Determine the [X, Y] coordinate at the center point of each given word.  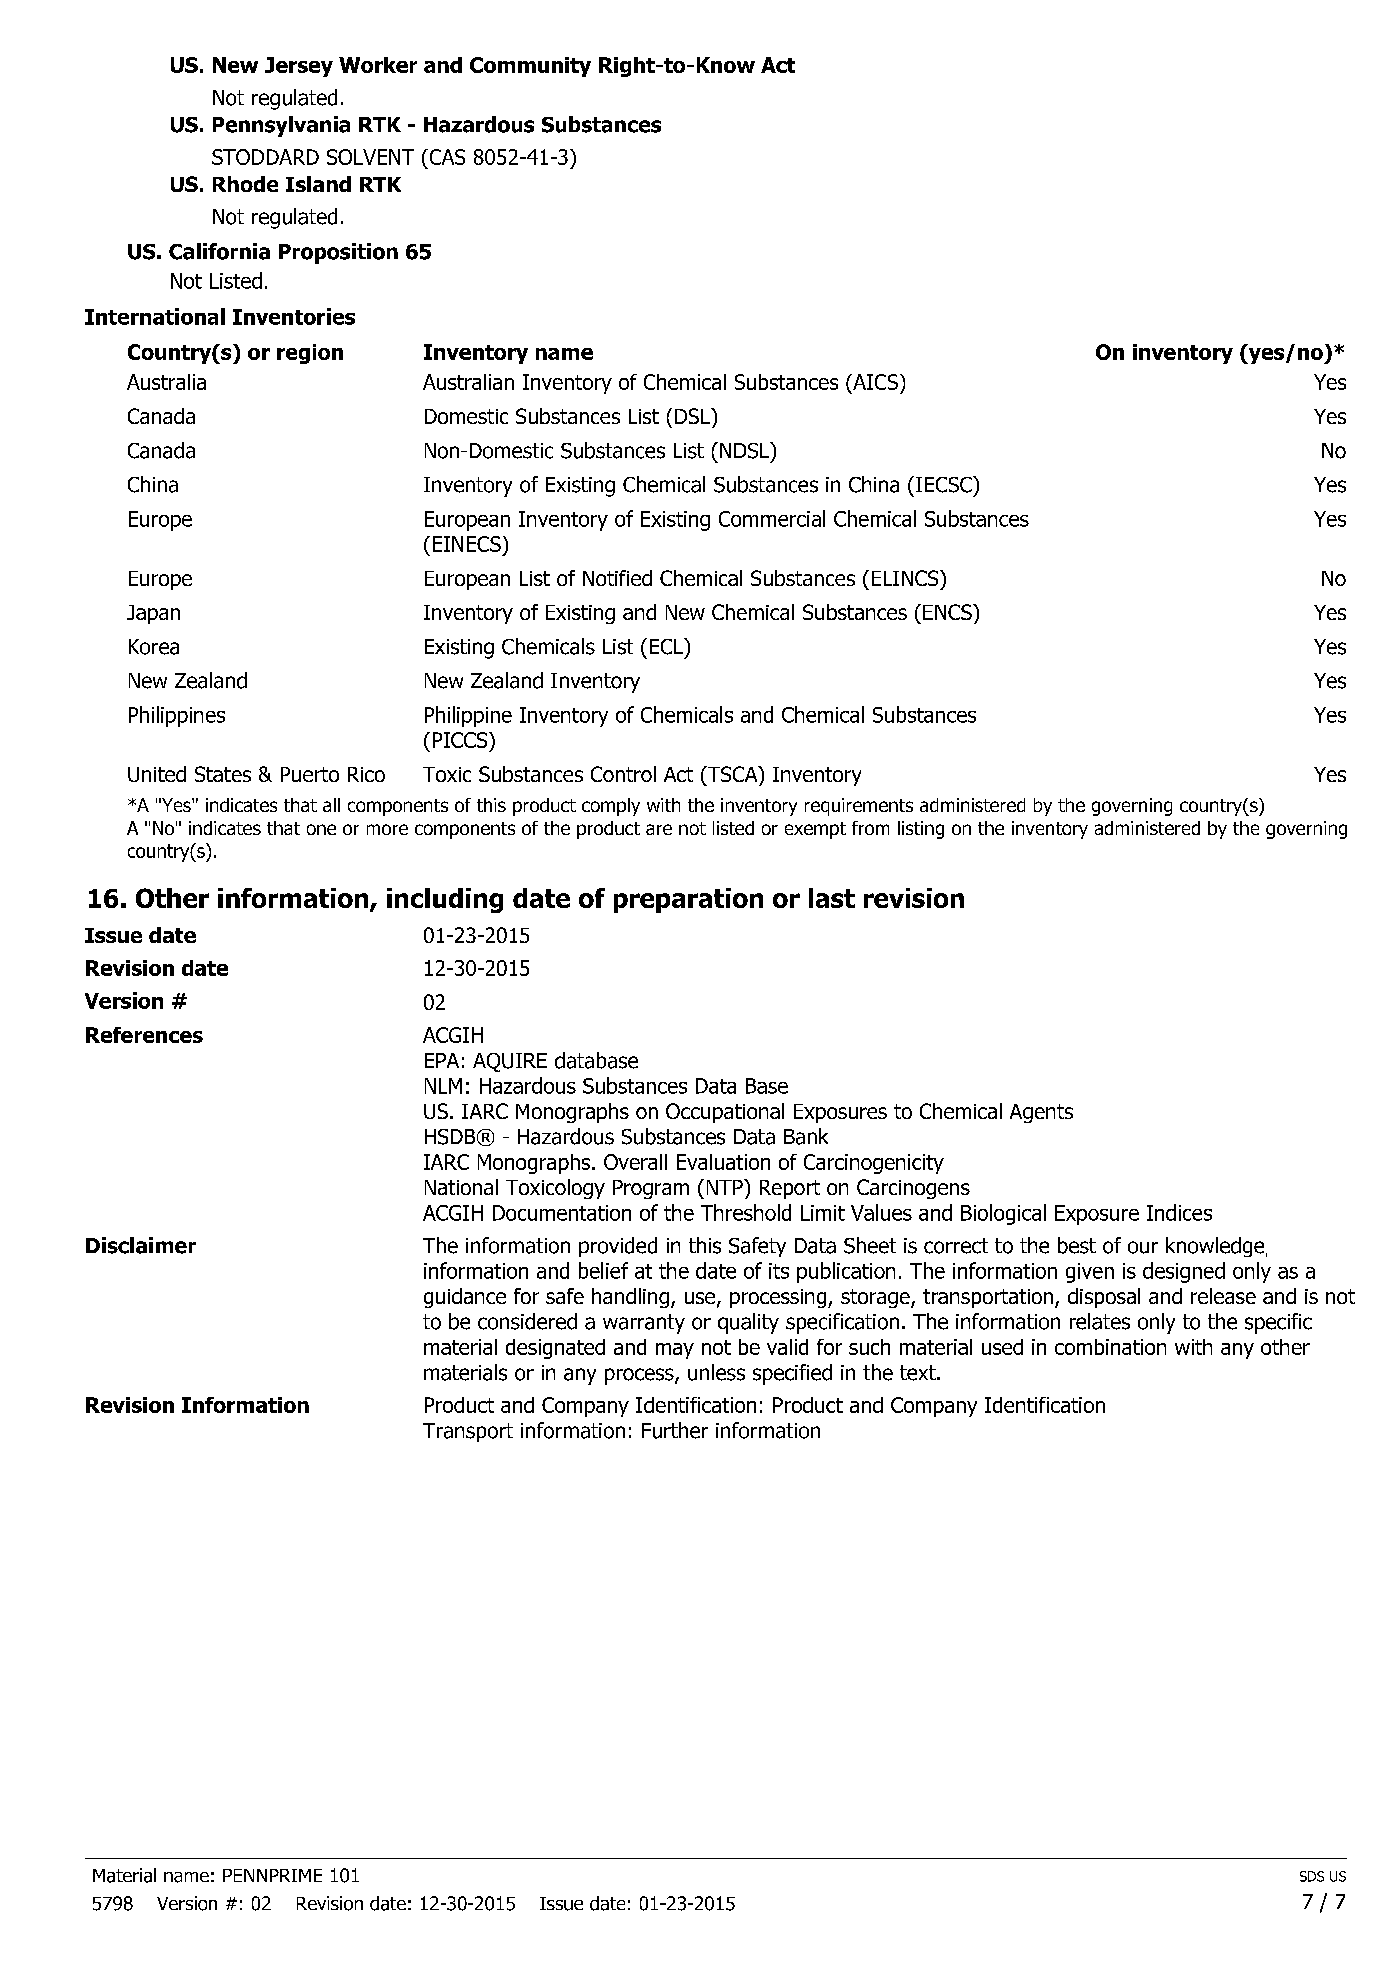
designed [1184, 1272]
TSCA [732, 775]
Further [675, 1430]
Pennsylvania [281, 126]
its [779, 1271]
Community [530, 67]
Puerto [310, 774]
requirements [859, 807]
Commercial [772, 518]
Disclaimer [141, 1245]
